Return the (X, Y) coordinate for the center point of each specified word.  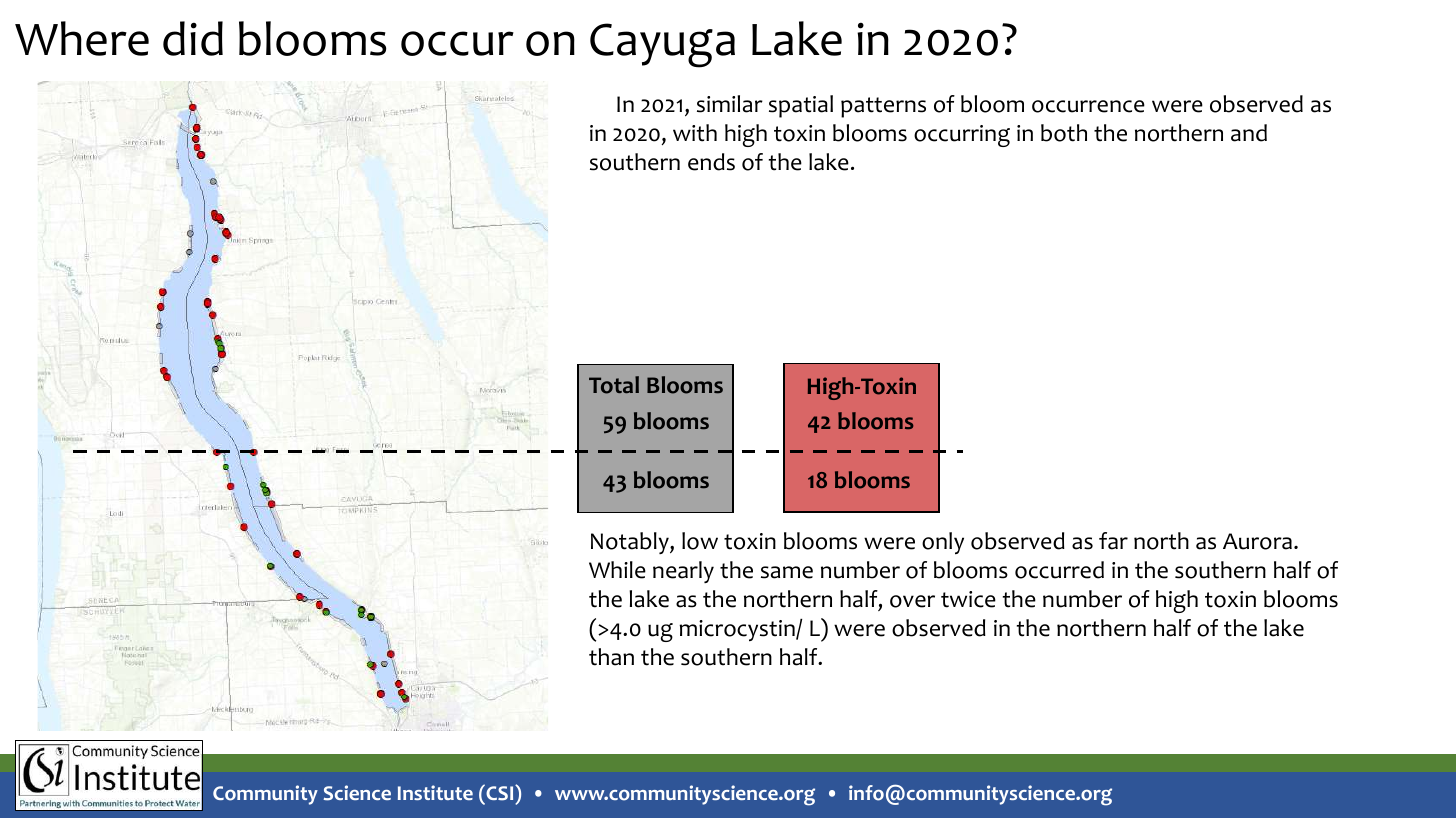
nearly (683, 572)
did (193, 38)
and (1249, 133)
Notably (631, 543)
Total (614, 385)
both (1064, 133)
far (1113, 541)
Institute (435, 792)
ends (711, 162)
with (695, 133)
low (700, 541)
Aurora (1257, 541)
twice (968, 599)
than (611, 657)
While (617, 570)
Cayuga (662, 45)
